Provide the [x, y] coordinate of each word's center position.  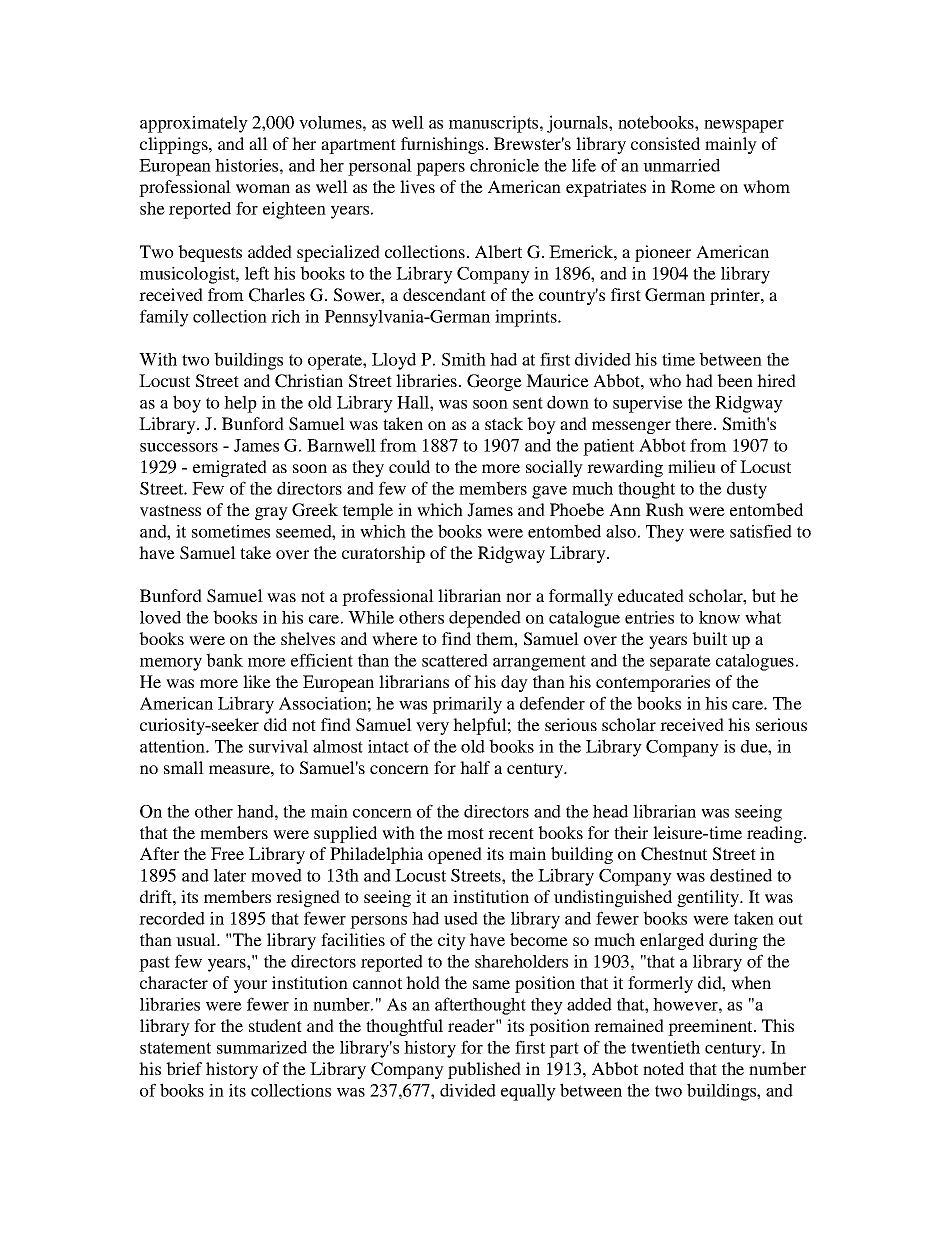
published [484, 1070]
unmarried [681, 165]
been [735, 380]
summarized [262, 1047]
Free [227, 853]
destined [741, 875]
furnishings [442, 145]
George [494, 382]
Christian [309, 381]
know [719, 617]
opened [455, 855]
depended [485, 619]
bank [224, 660]
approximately [194, 124]
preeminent [711, 1027]
